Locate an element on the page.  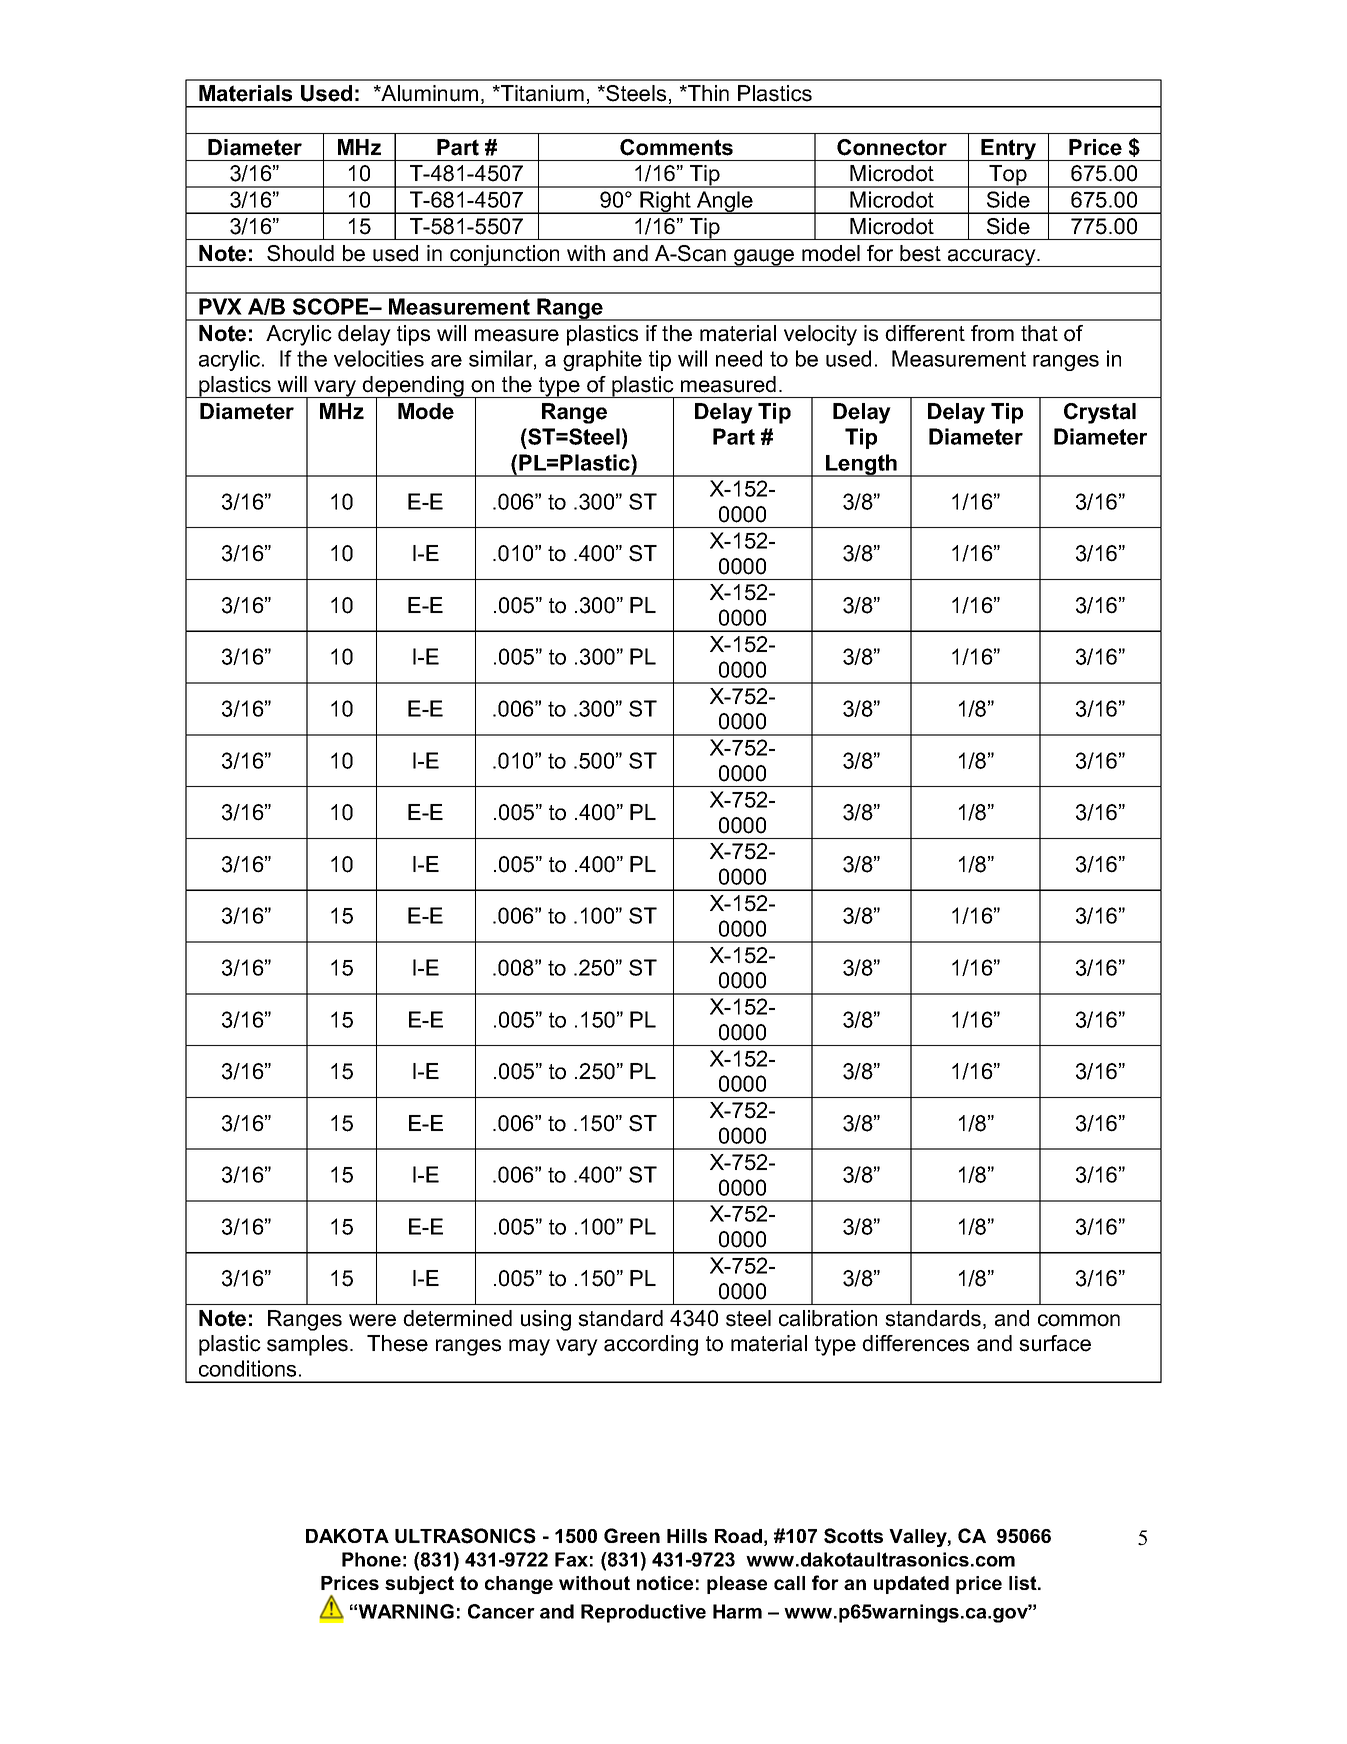
Phone is located at coordinates (371, 1559).
